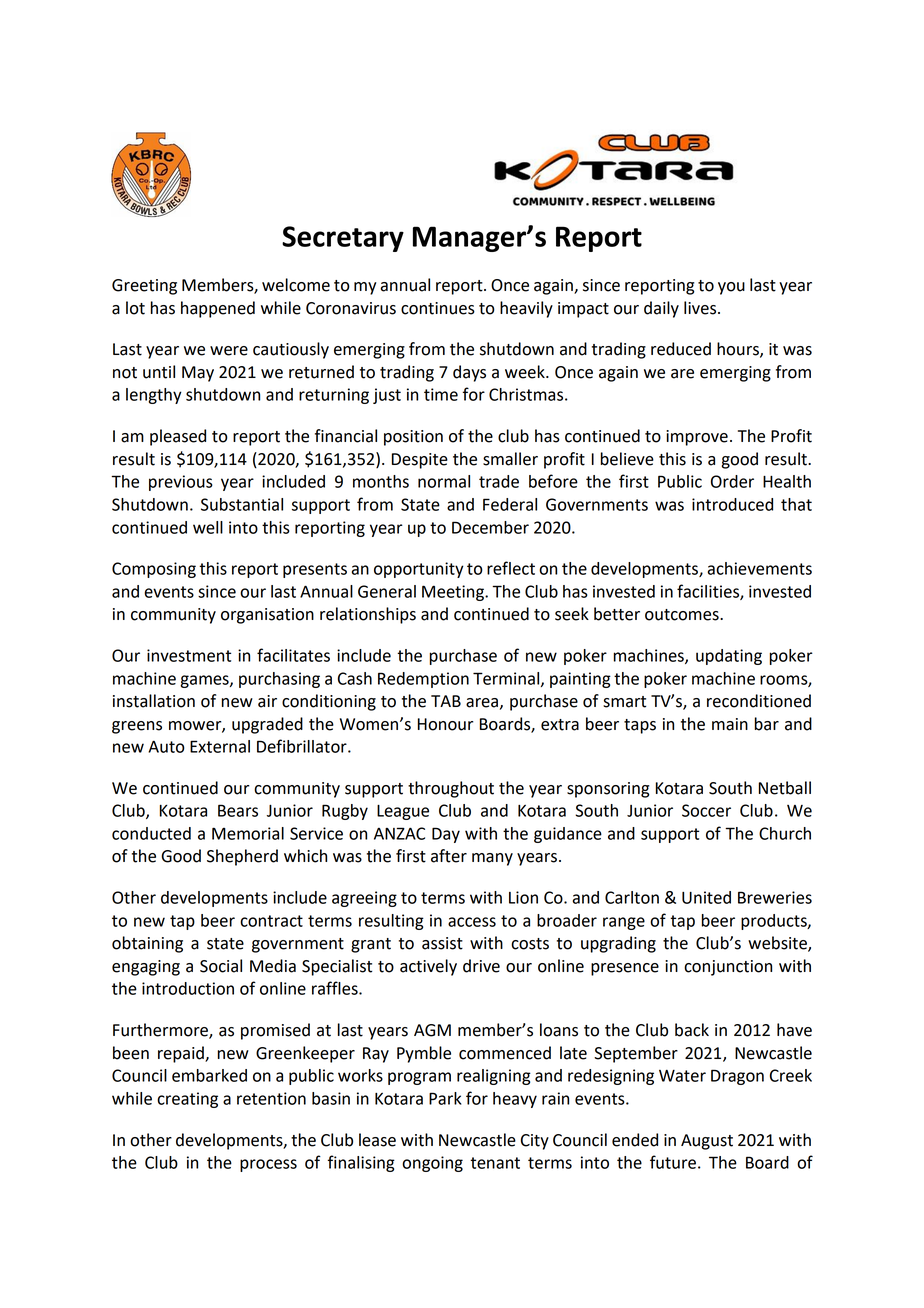 The height and width of the image is (1308, 924). Describe the element at coordinates (731, 288) in the image. I see `you` at that location.
